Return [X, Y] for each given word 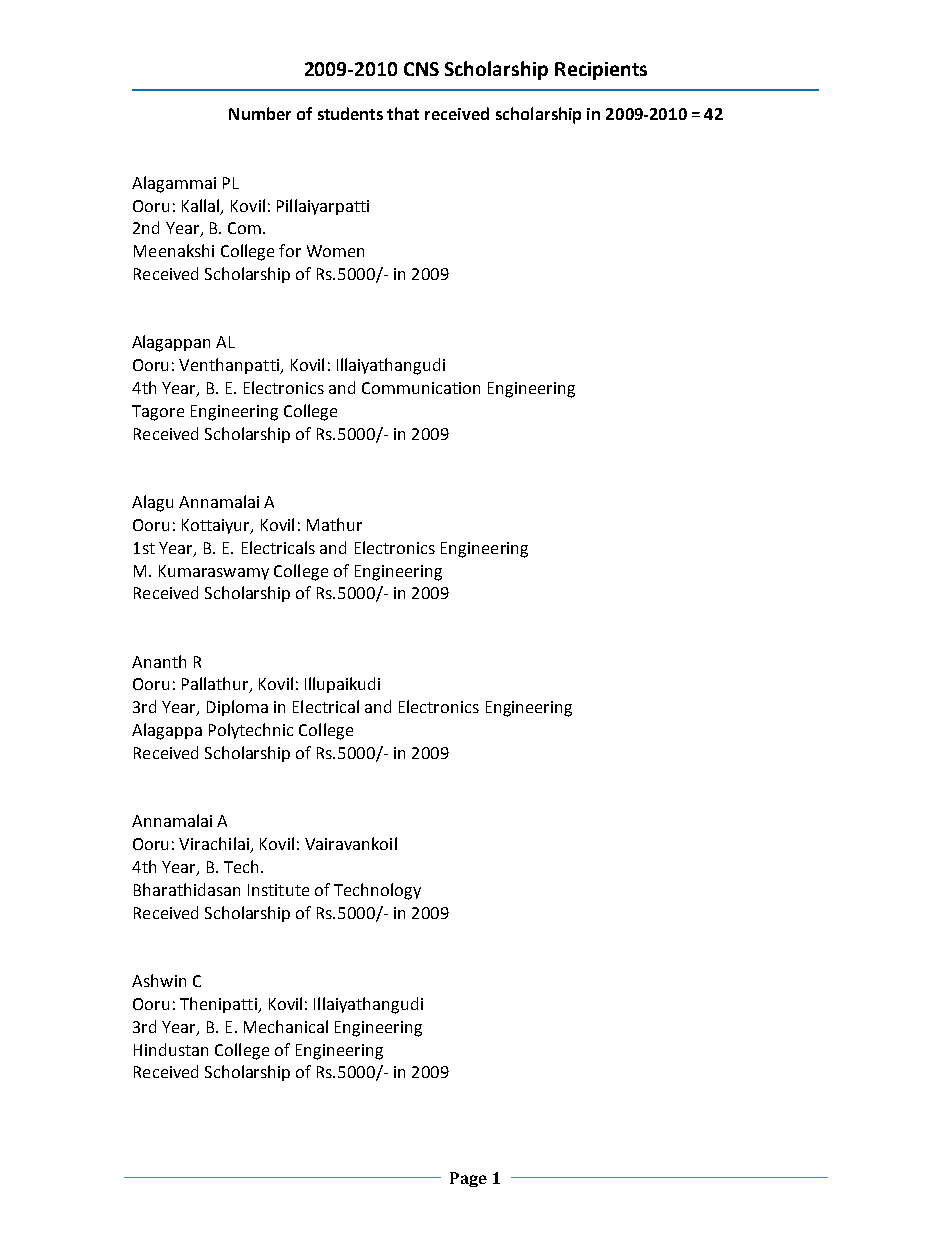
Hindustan [171, 1049]
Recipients [601, 71]
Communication [421, 388]
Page [468, 1179]
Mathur [334, 524]
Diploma [237, 708]
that [403, 113]
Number [260, 113]
